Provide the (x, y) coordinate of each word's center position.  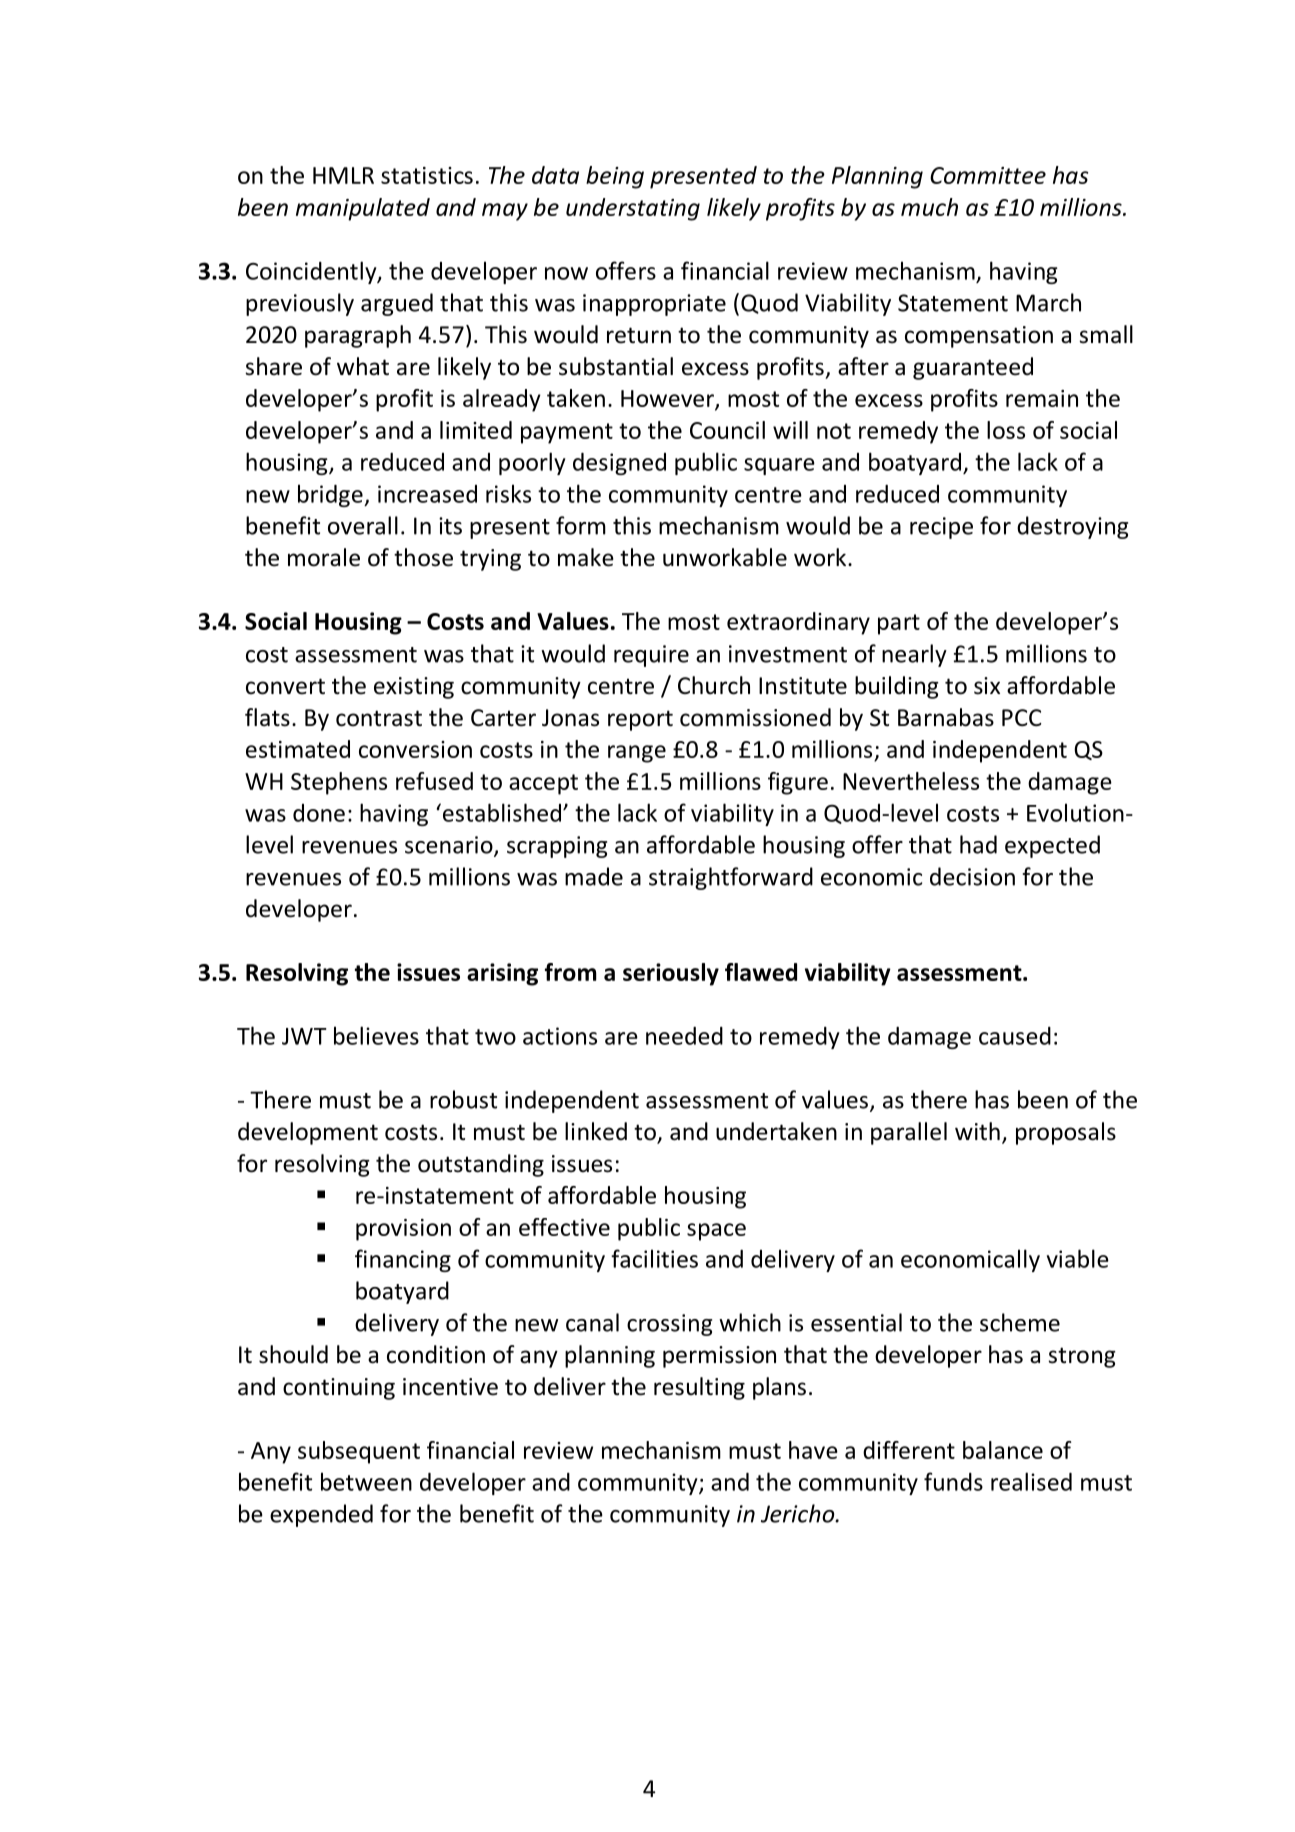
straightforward (731, 878)
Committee (988, 175)
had (978, 844)
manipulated (363, 209)
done (319, 813)
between (366, 1481)
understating (633, 209)
